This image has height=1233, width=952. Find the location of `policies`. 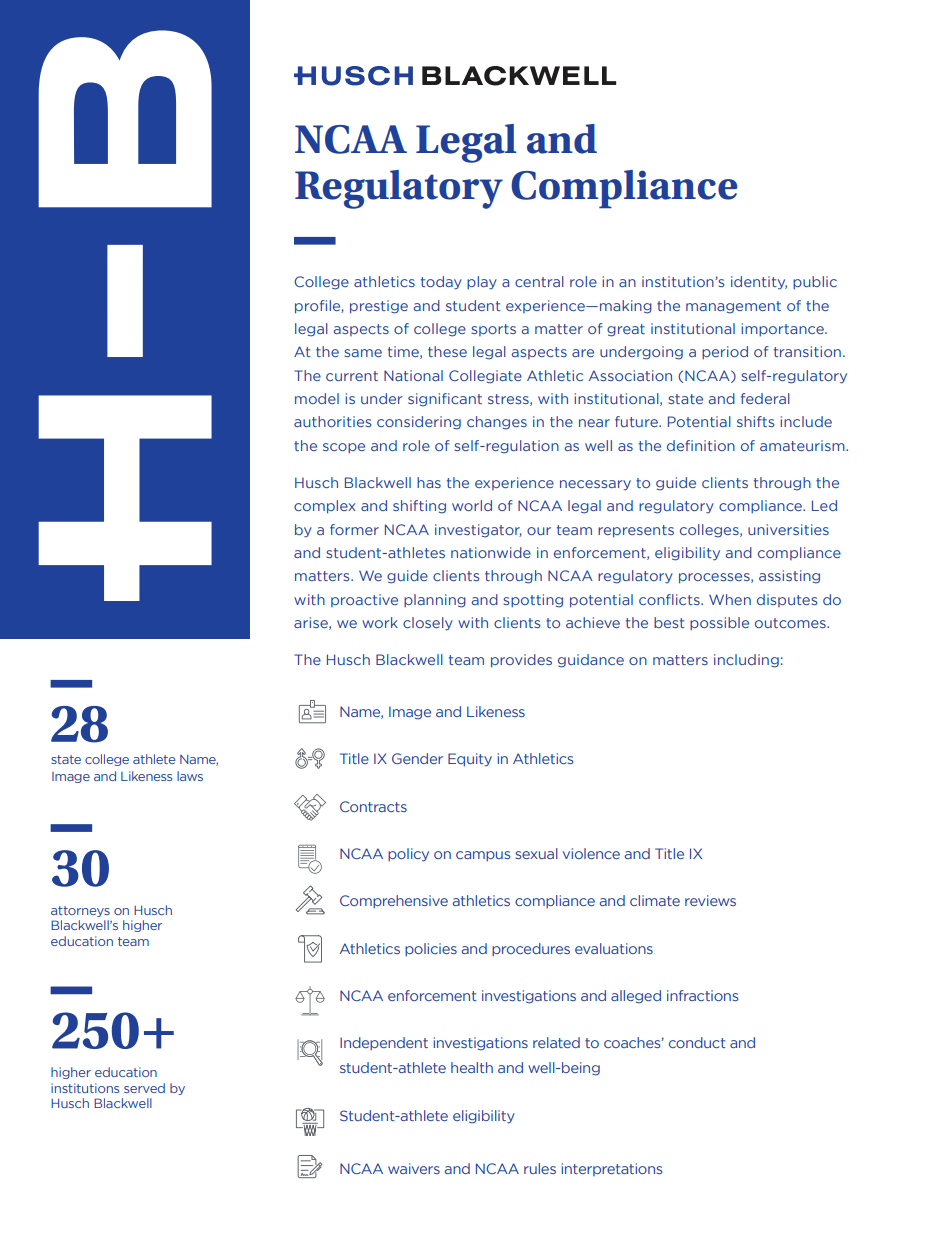

policies is located at coordinates (431, 949).
